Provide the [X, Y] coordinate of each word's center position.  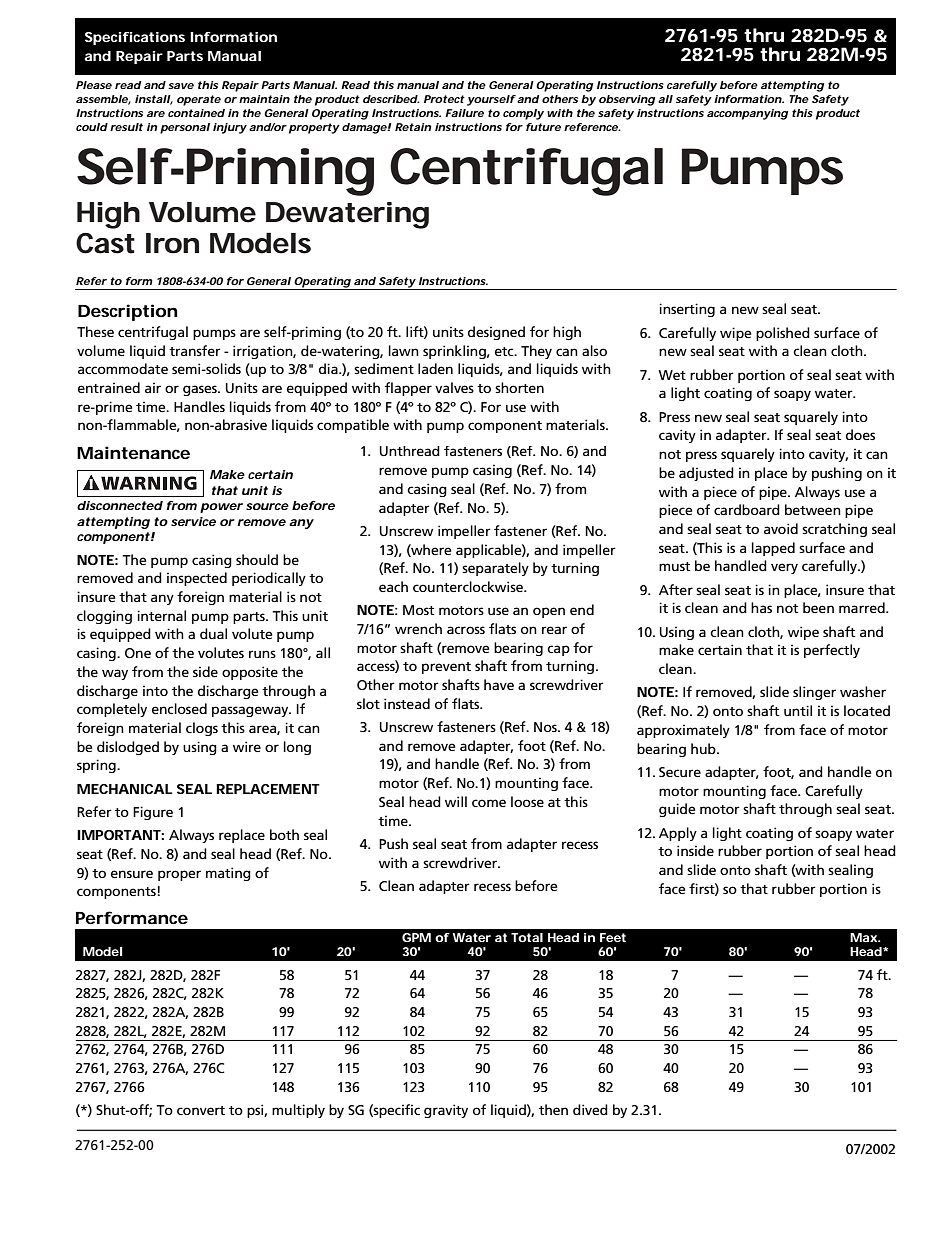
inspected [197, 579]
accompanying [747, 114]
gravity [446, 1111]
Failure [464, 113]
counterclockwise [469, 586]
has [761, 607]
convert [201, 1110]
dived [590, 1109]
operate [199, 100]
